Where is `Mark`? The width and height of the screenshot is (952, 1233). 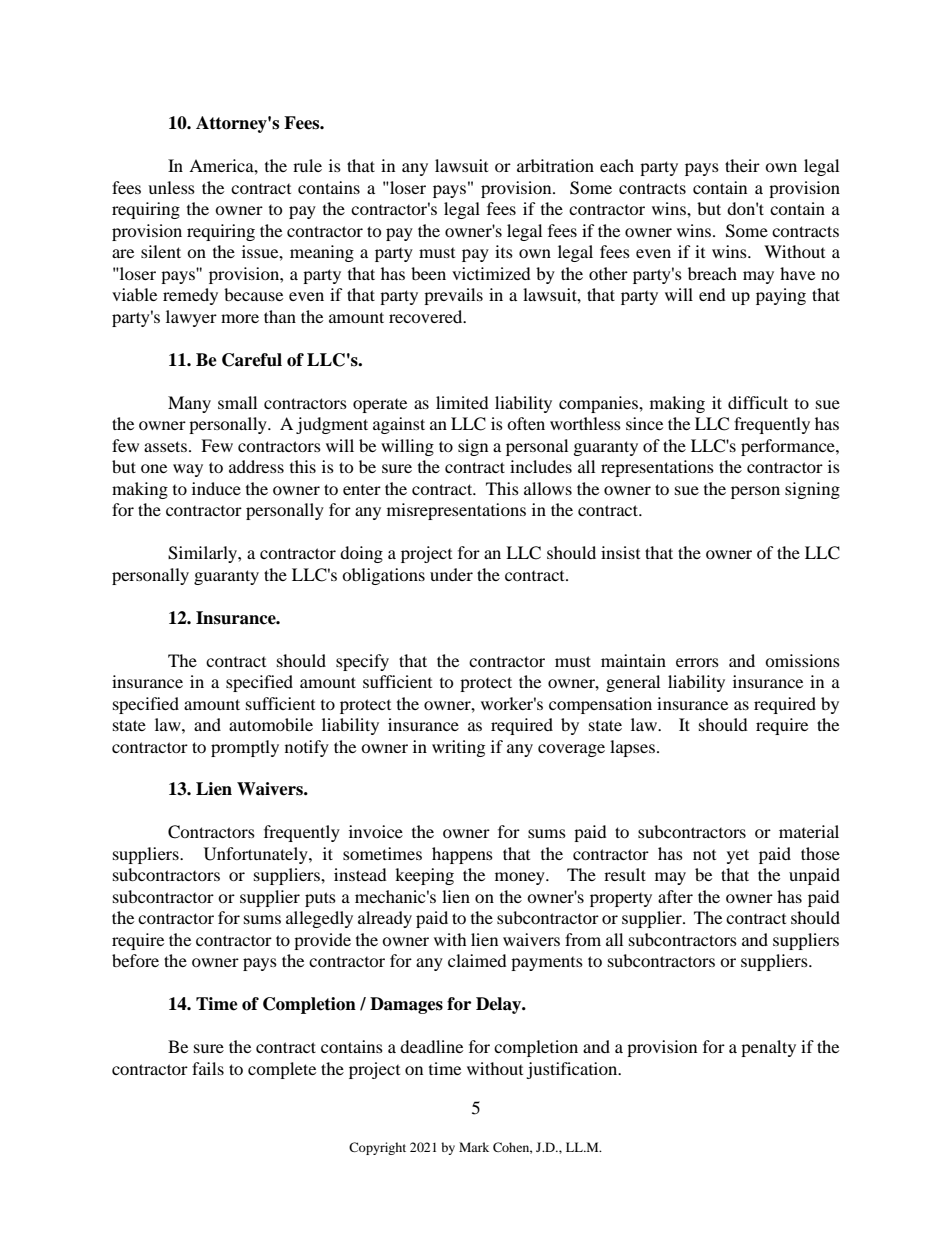
Mark is located at coordinates (474, 1147).
